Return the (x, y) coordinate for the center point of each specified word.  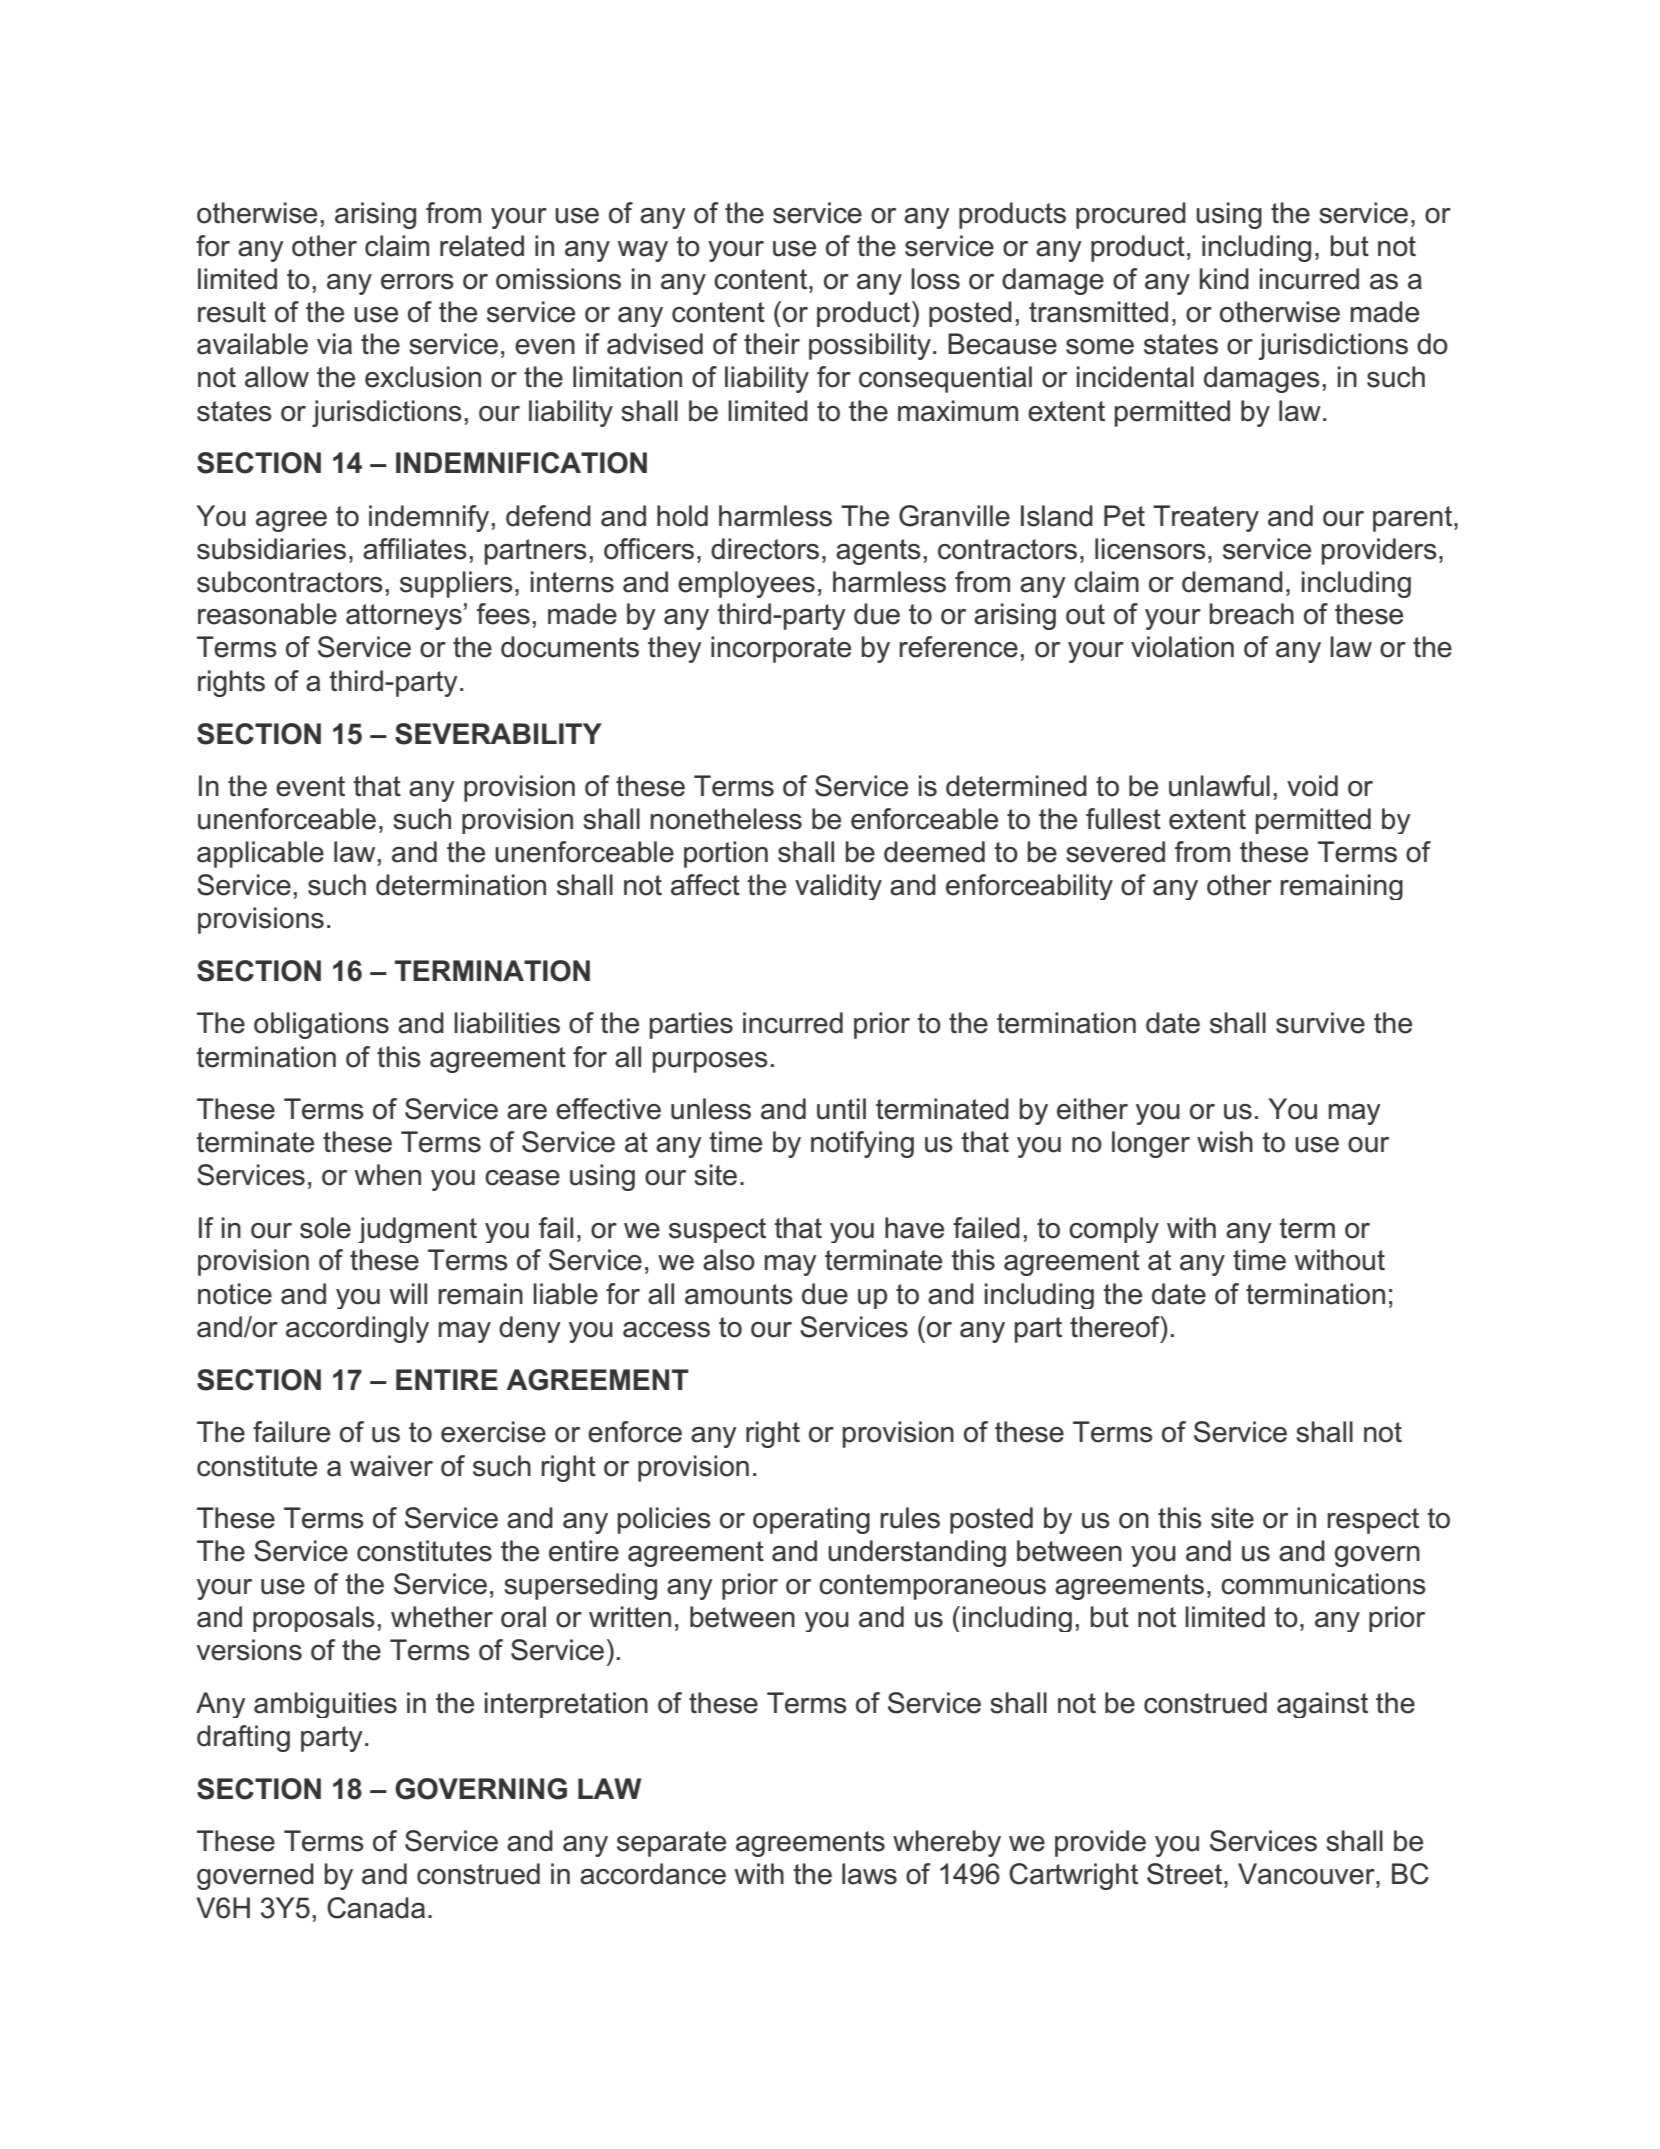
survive (1320, 1023)
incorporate (781, 649)
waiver (391, 1466)
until (841, 1109)
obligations (321, 1025)
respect (1373, 1521)
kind (1224, 279)
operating (811, 1520)
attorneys (404, 617)
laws (869, 1874)
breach (1252, 614)
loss (935, 279)
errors (417, 282)
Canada (376, 1908)
